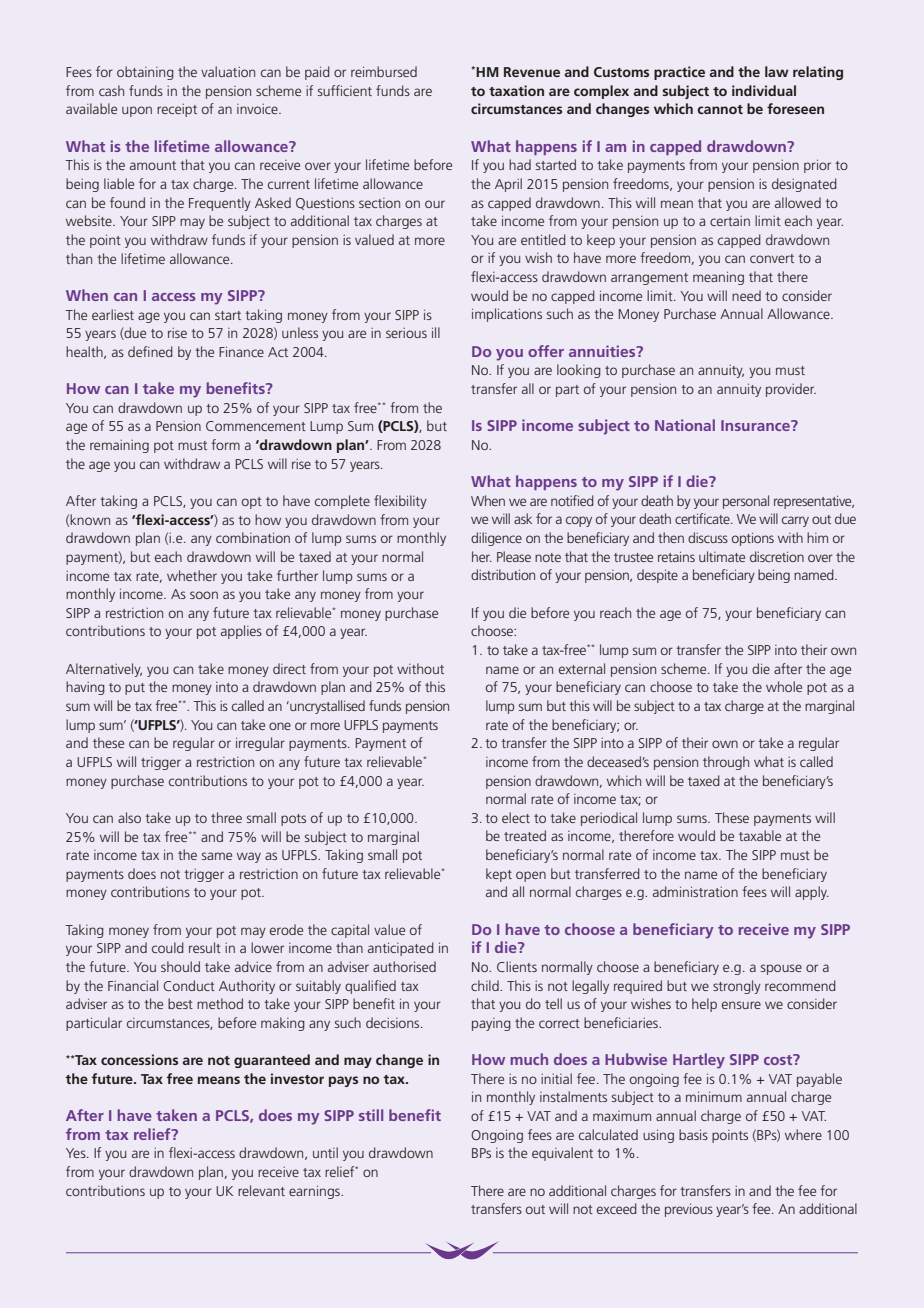 The image size is (924, 1308). I want to click on cannot, so click(720, 109).
